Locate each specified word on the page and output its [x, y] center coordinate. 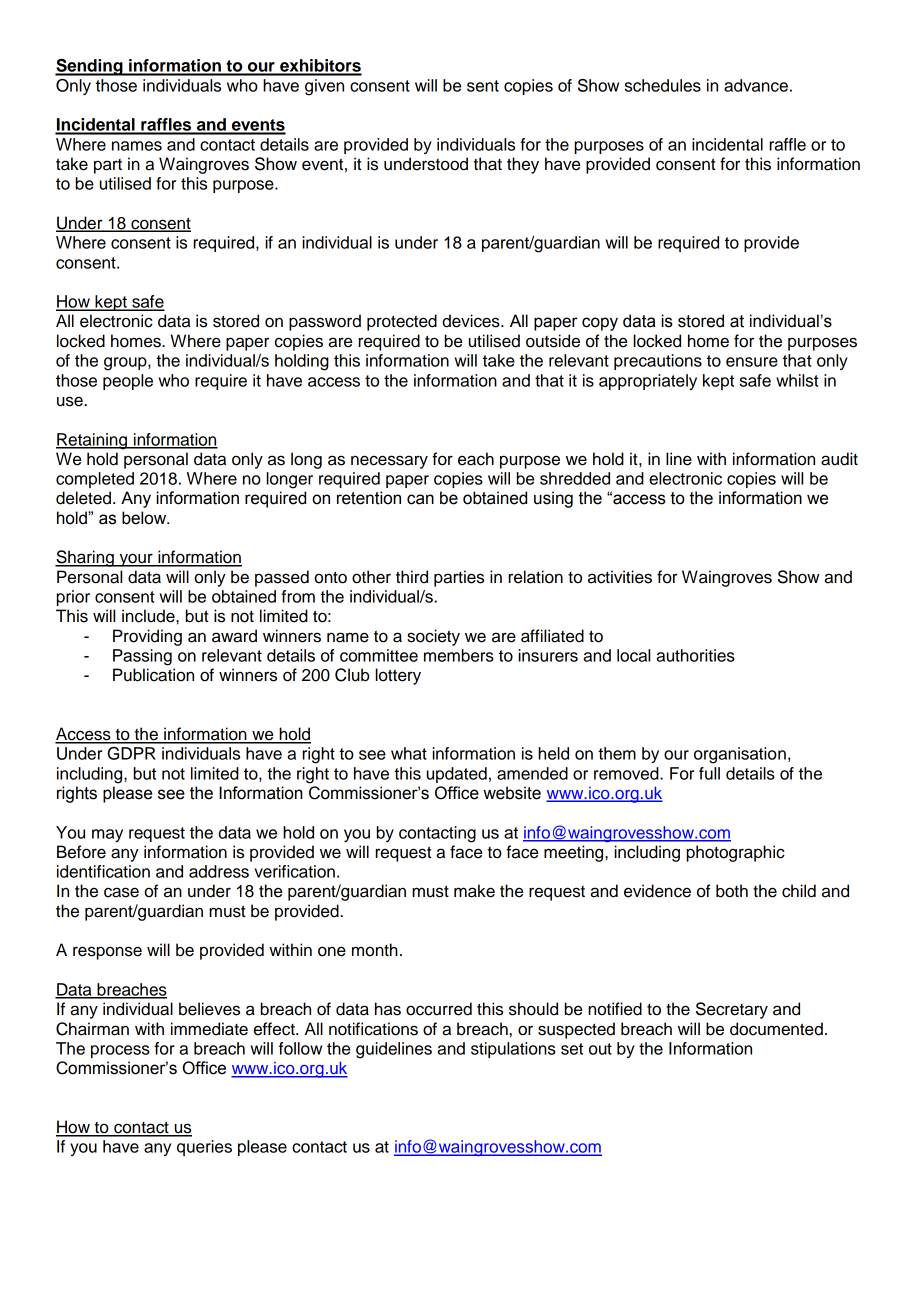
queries [204, 1148]
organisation [740, 755]
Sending [90, 67]
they [523, 165]
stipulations [513, 1050]
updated [457, 775]
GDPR [132, 753]
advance [756, 85]
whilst [797, 380]
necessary [389, 462]
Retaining [93, 441]
